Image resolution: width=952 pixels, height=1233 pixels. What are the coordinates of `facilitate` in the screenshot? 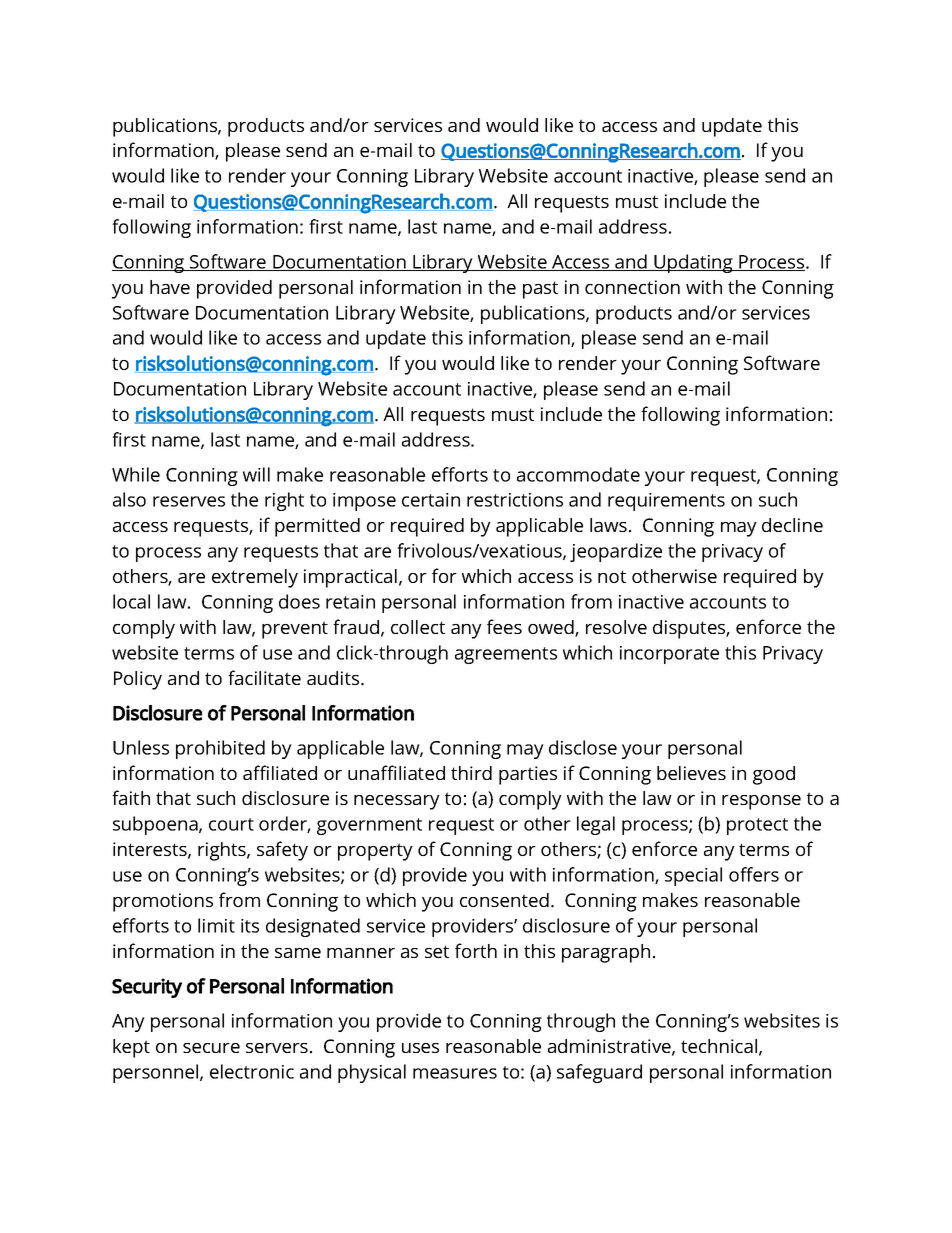 It's located at (264, 677).
